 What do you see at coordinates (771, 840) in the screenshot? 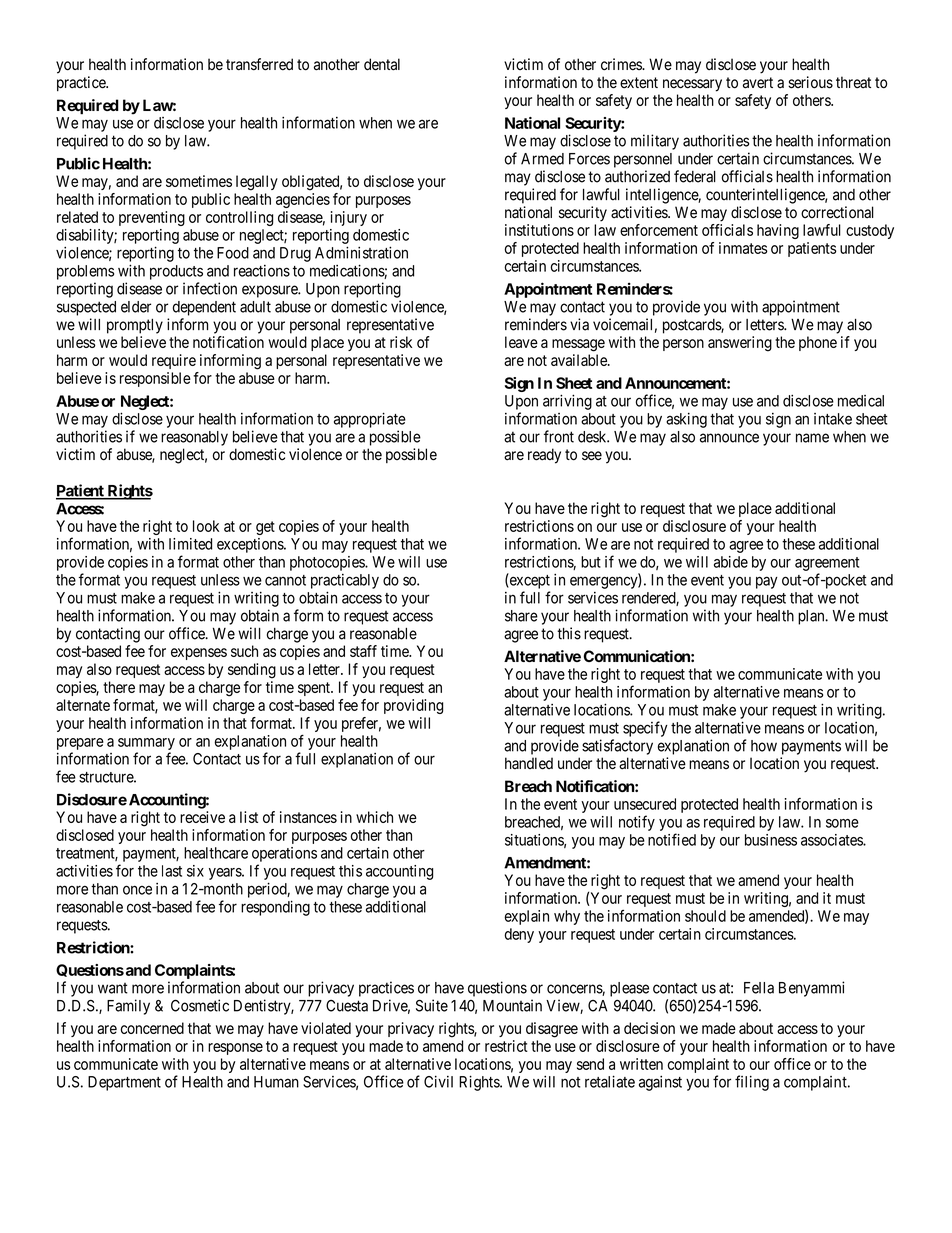
I see `business` at bounding box center [771, 840].
